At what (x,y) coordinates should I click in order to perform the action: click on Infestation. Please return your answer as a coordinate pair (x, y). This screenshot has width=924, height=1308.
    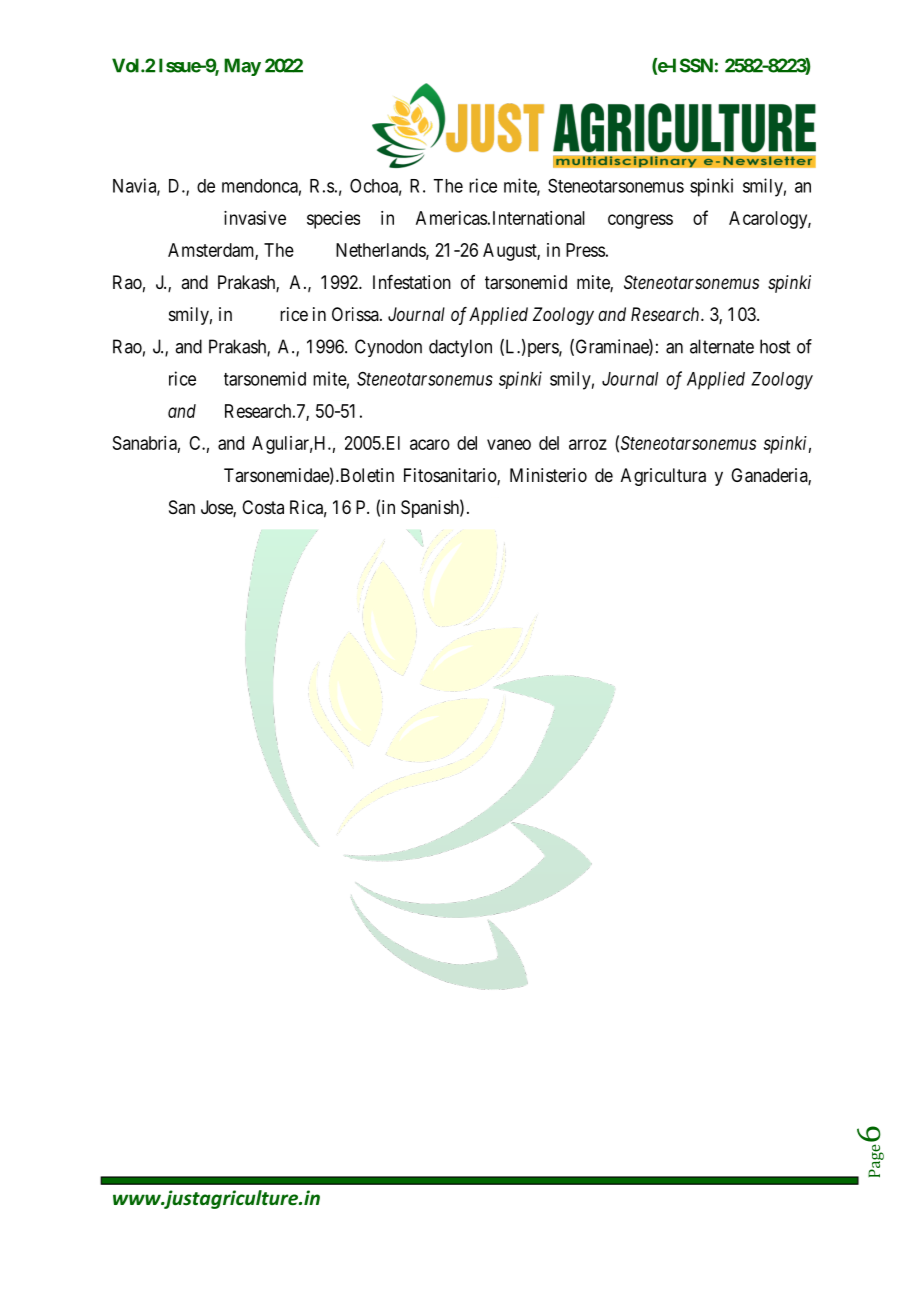
    Looking at the image, I should click on (412, 282).
